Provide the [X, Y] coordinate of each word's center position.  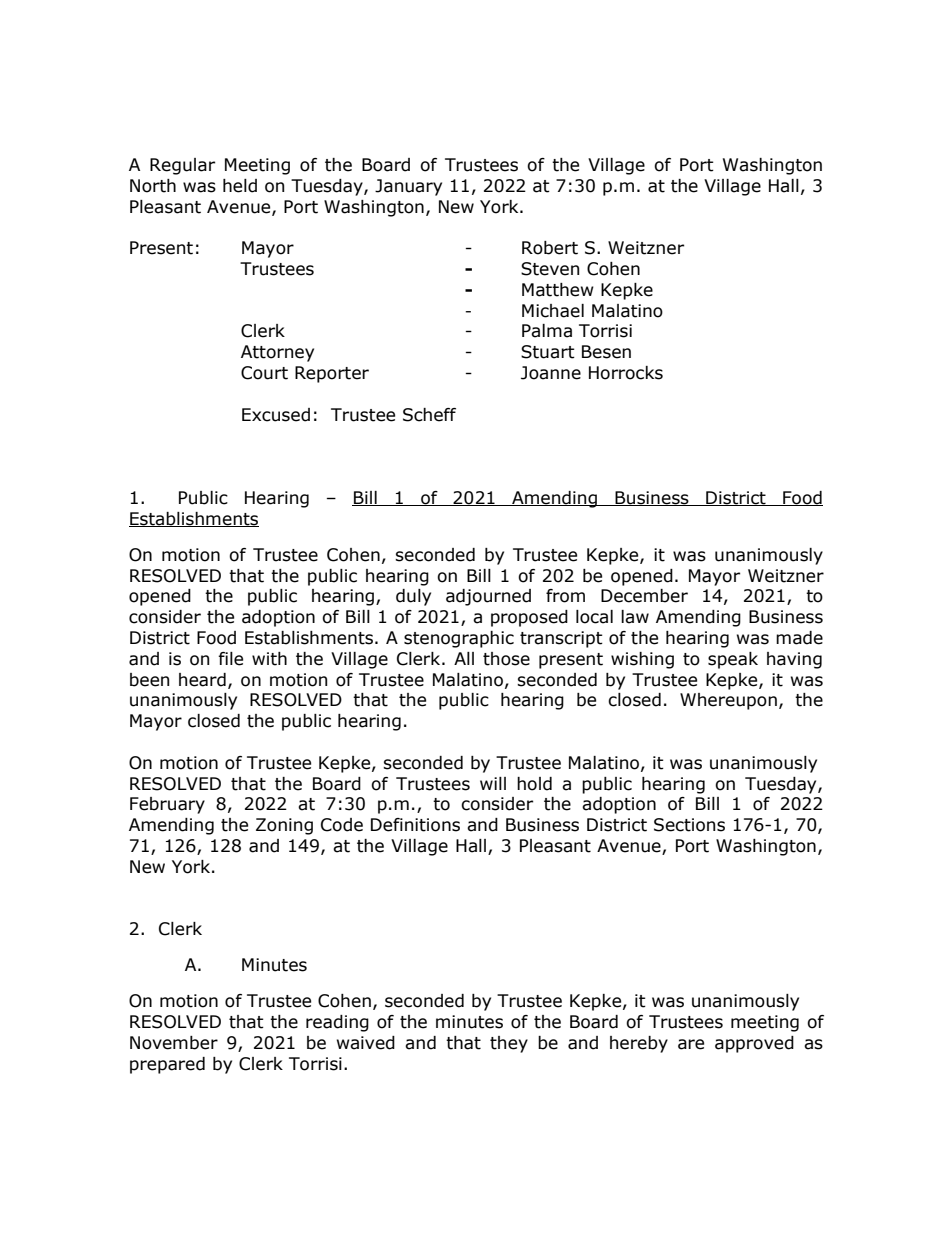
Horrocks [626, 373]
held [240, 186]
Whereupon [728, 701]
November [174, 1043]
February [167, 805]
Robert [550, 248]
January [408, 187]
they [509, 1044]
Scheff [429, 415]
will [493, 783]
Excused [276, 415]
